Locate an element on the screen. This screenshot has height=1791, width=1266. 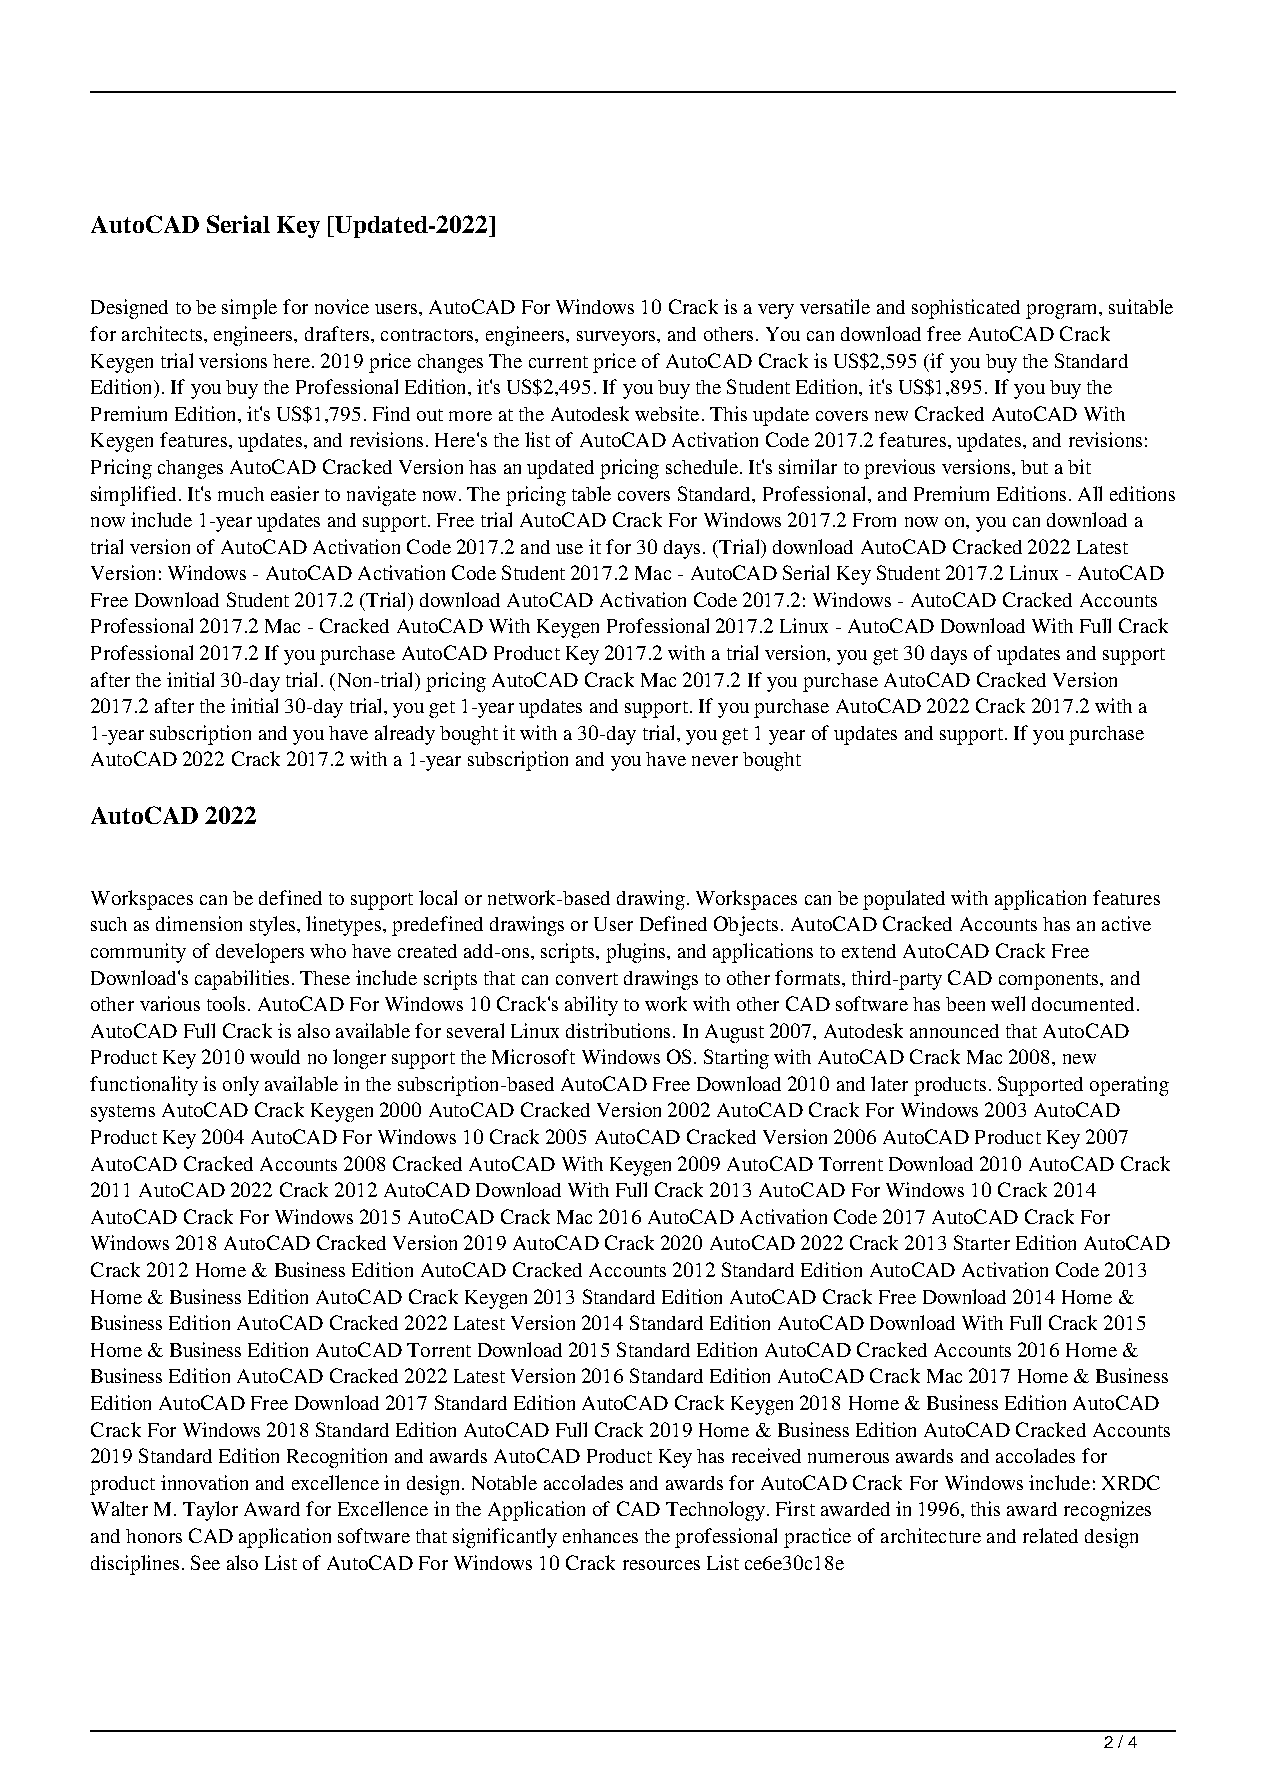
Taylor is located at coordinates (210, 1511).
